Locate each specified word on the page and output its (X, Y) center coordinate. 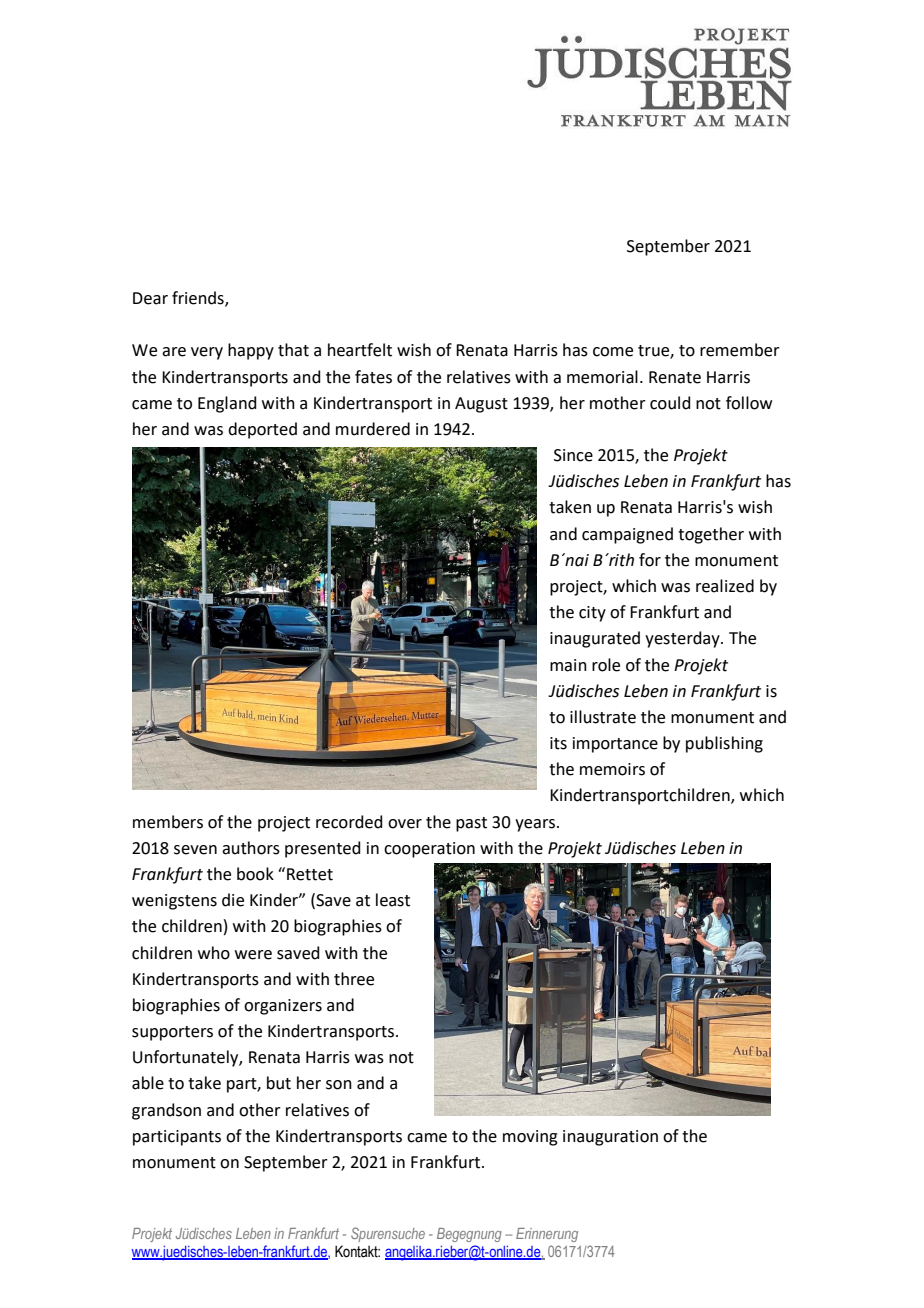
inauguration (610, 1138)
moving (530, 1138)
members (168, 822)
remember (740, 350)
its (558, 743)
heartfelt (360, 350)
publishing (724, 744)
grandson (166, 1111)
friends (199, 299)
